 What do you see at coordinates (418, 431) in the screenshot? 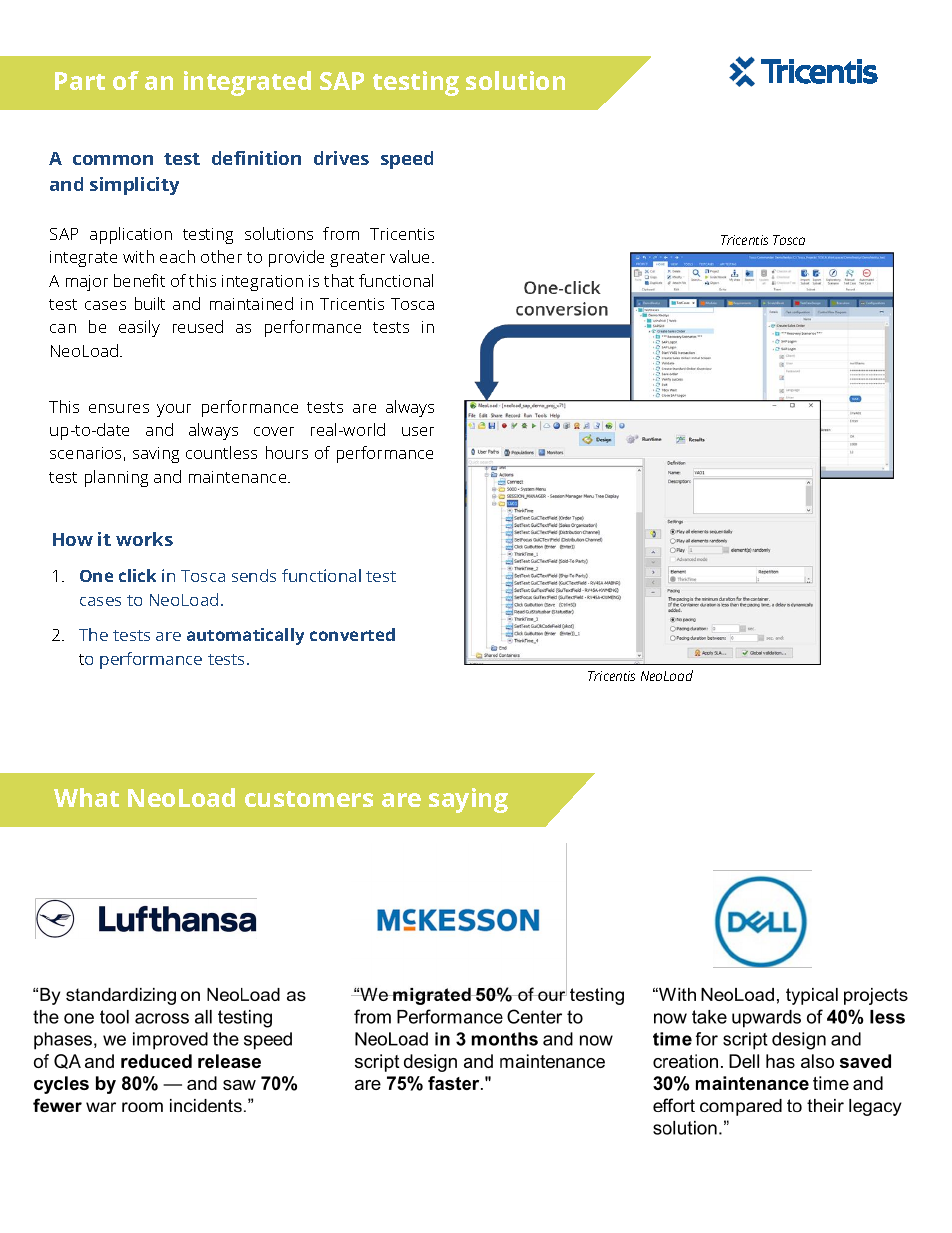
I see `user` at bounding box center [418, 431].
